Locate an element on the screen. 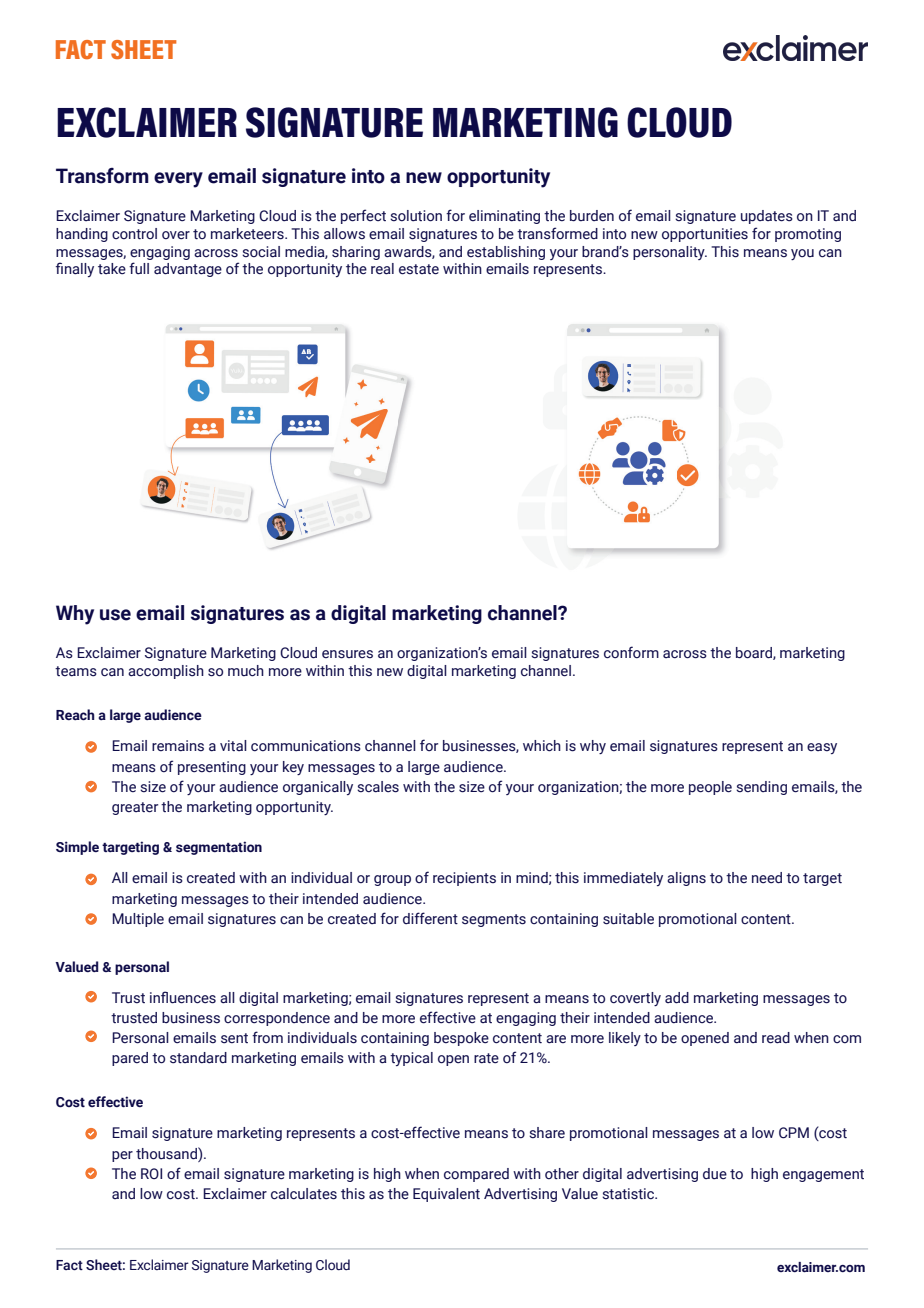 Image resolution: width=924 pixels, height=1308 pixels. use is located at coordinates (115, 615).
